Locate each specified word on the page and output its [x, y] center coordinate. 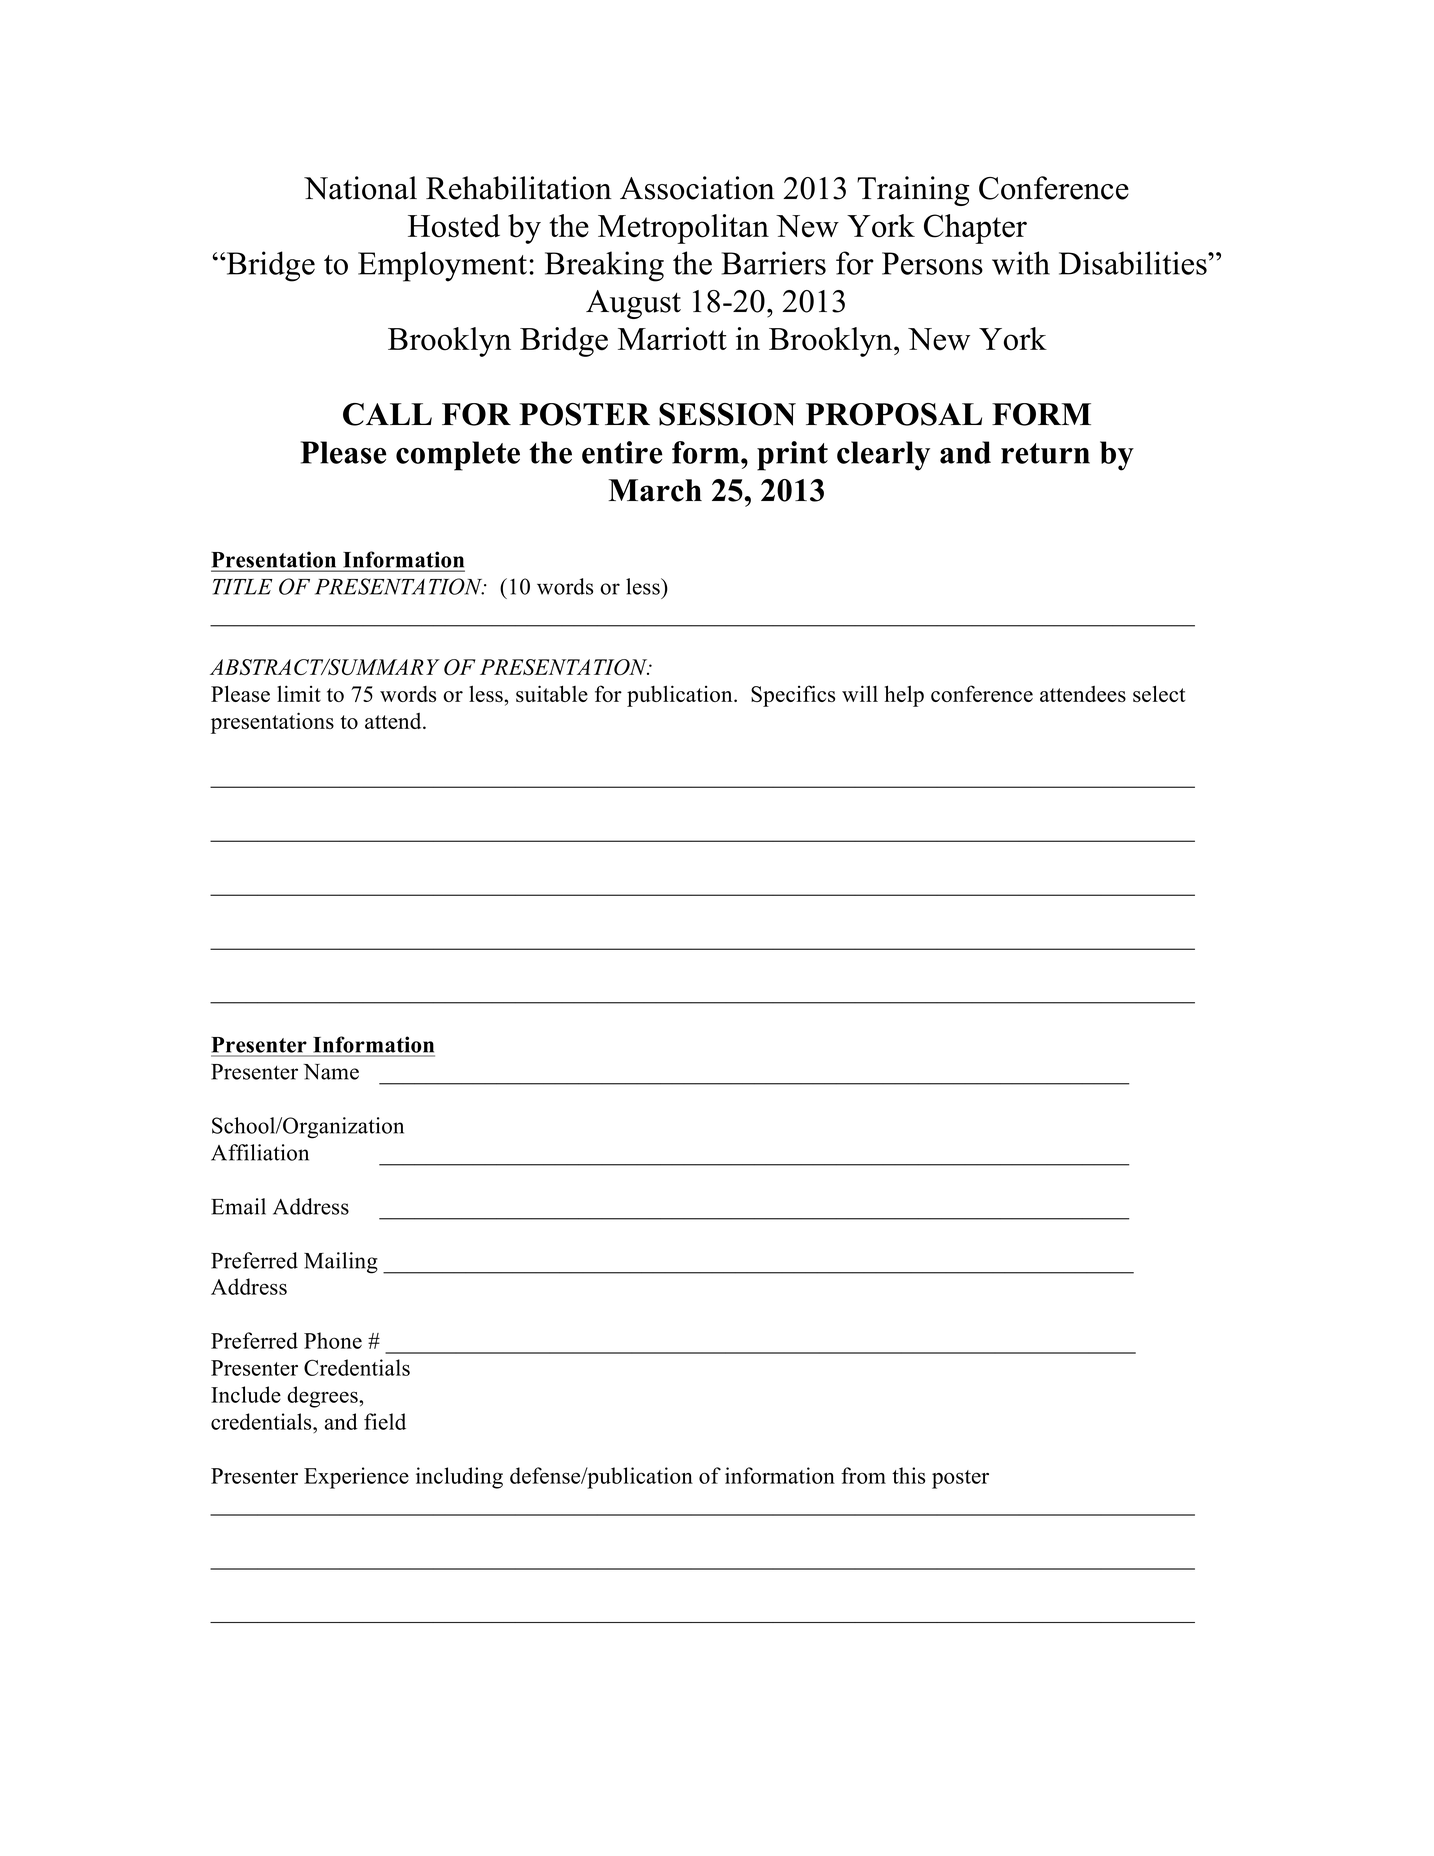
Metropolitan [683, 229]
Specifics [793, 696]
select [1159, 693]
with [1021, 263]
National [360, 188]
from [863, 1475]
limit [299, 693]
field [385, 1421]
